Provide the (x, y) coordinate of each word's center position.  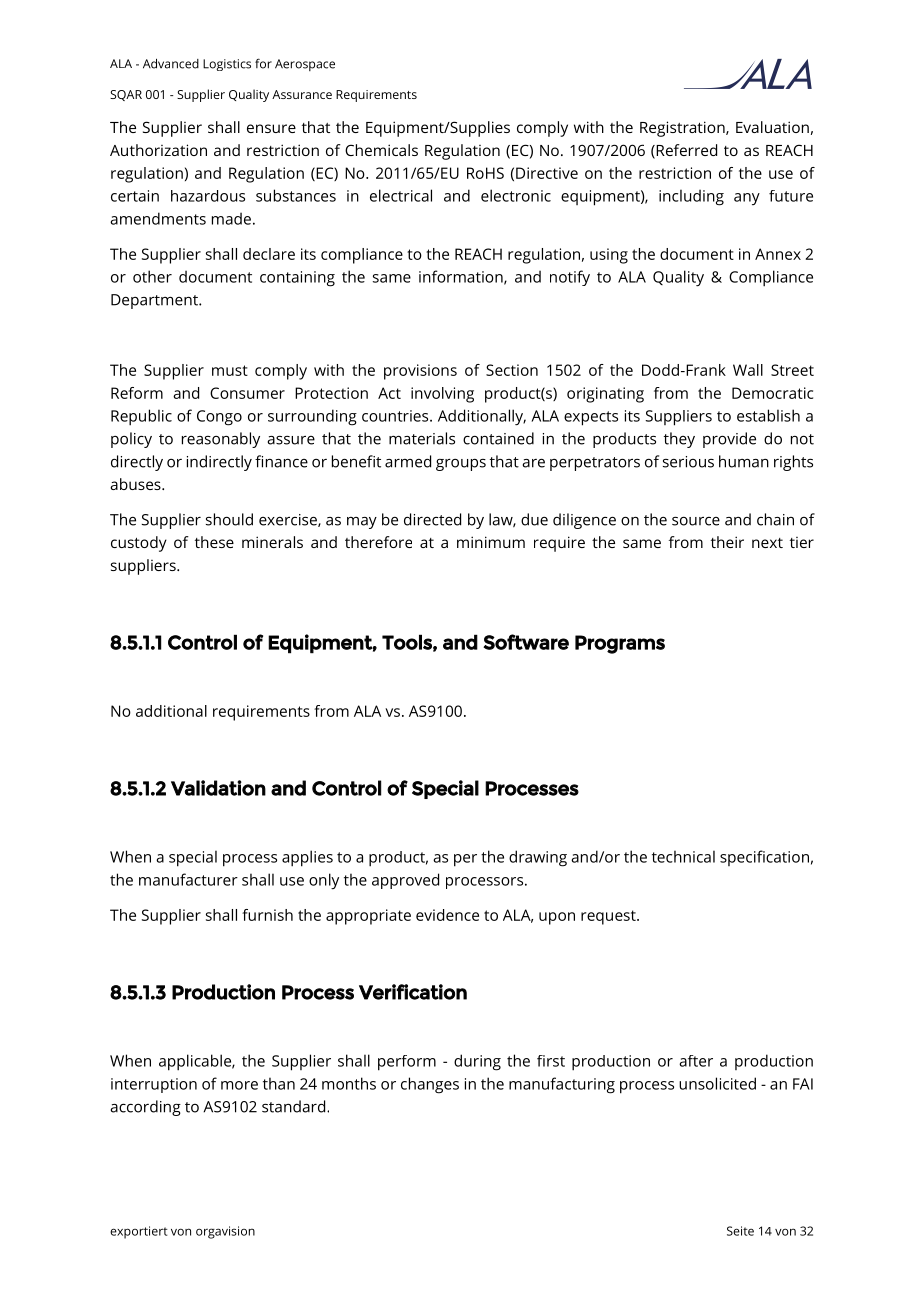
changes (430, 1085)
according (145, 1108)
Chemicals (381, 150)
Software (526, 642)
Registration (683, 129)
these (214, 542)
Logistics (227, 65)
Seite (740, 1231)
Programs (620, 644)
